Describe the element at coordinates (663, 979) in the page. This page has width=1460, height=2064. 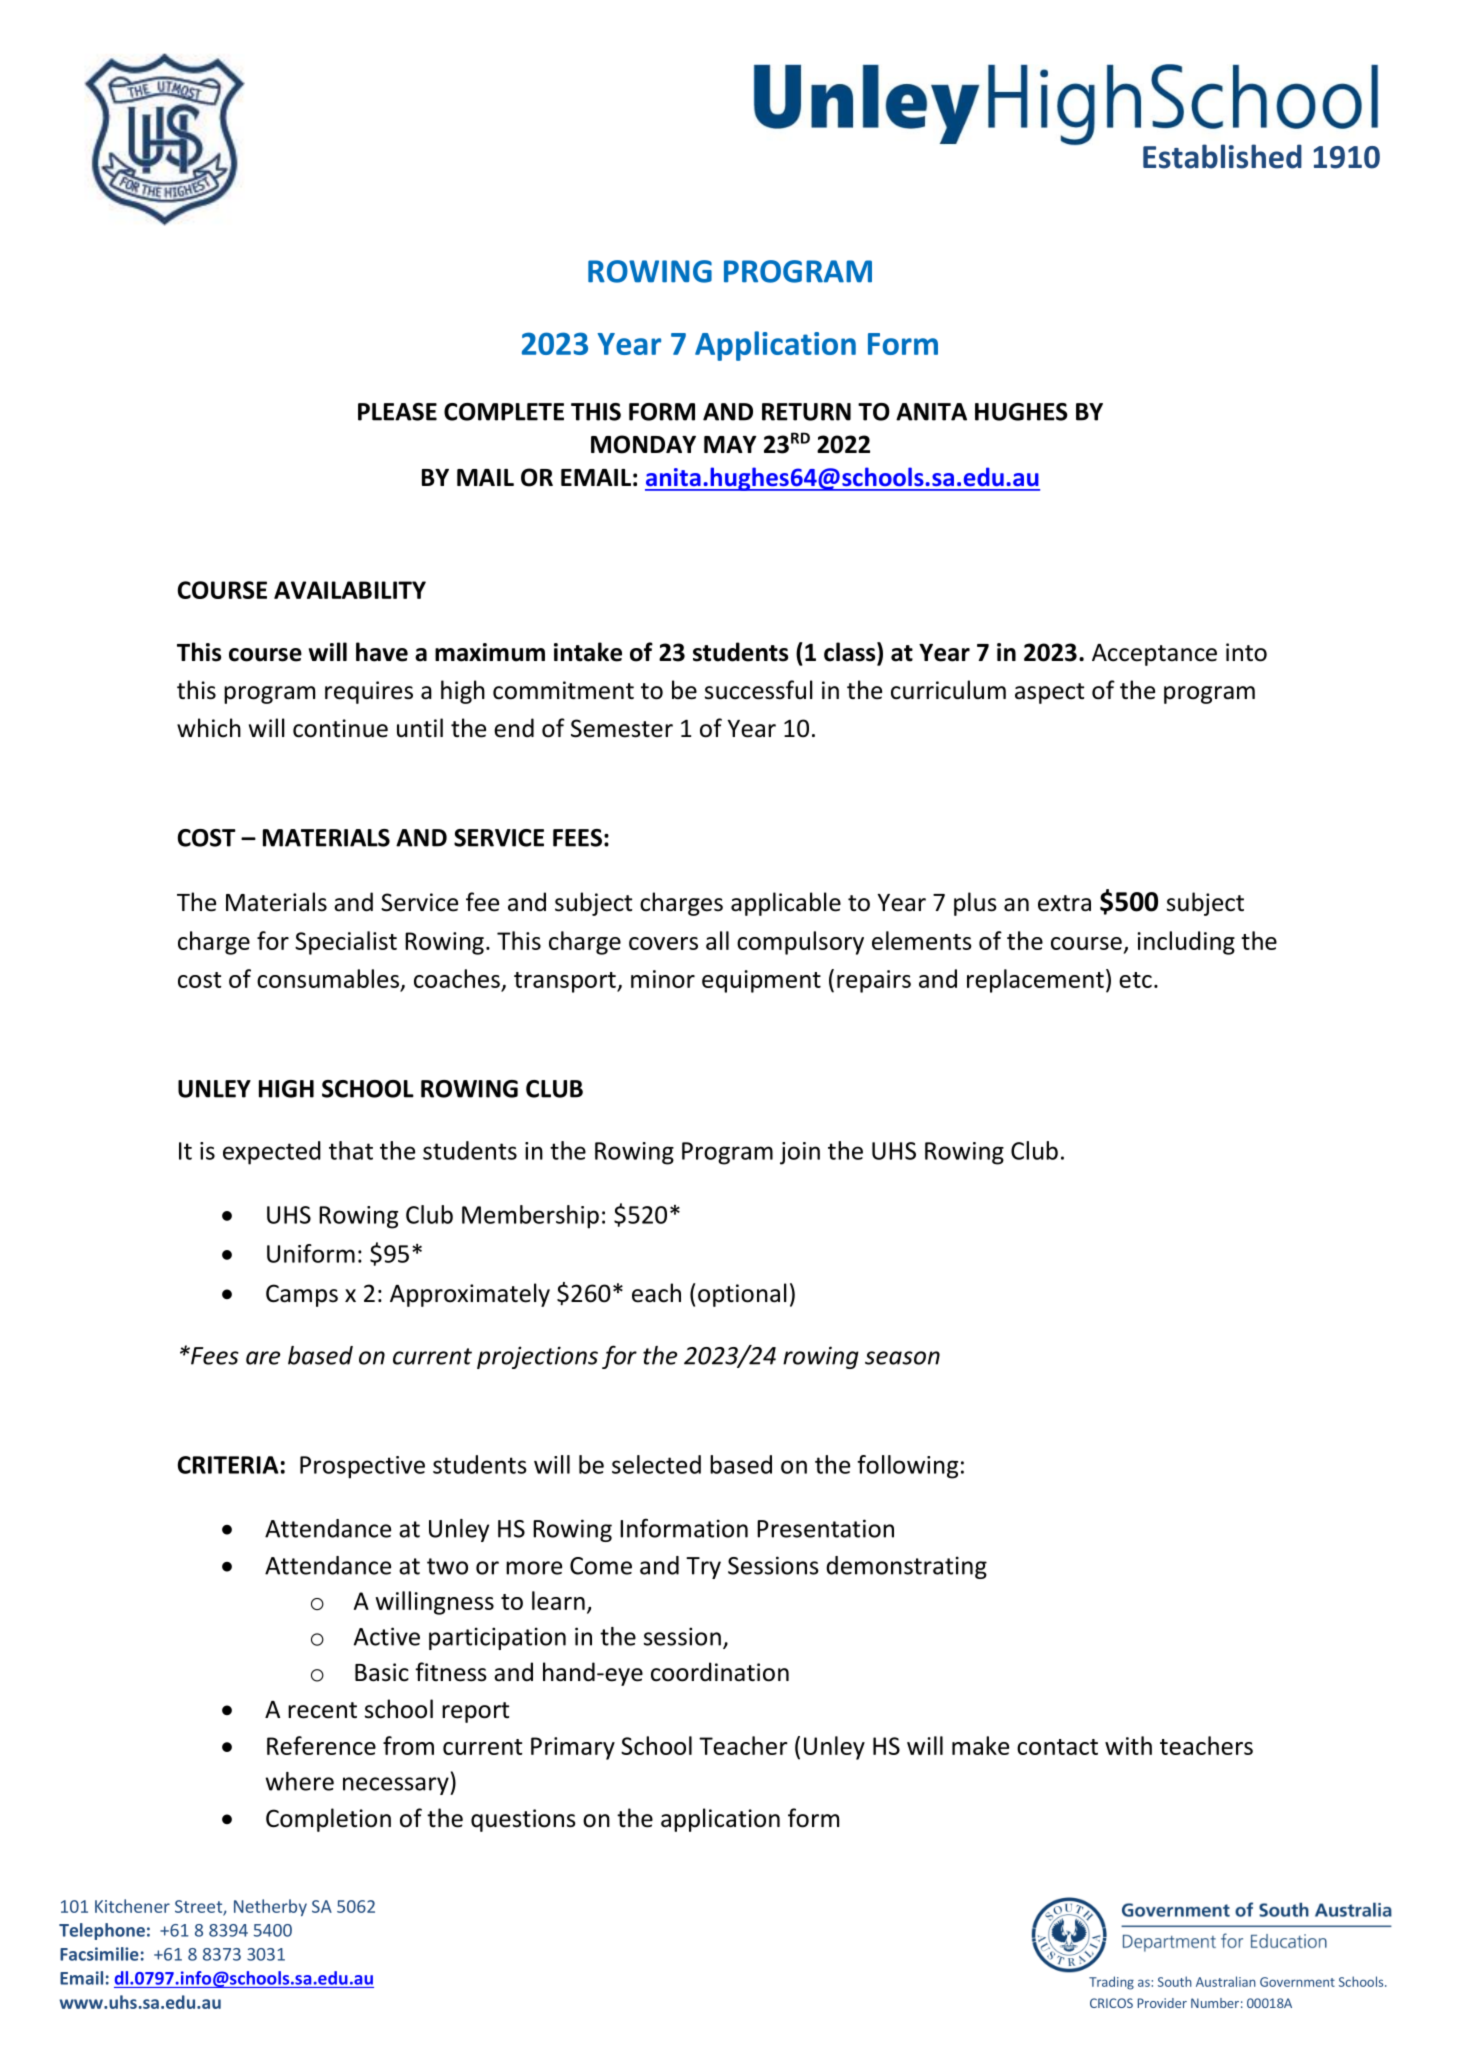
I see `minor` at that location.
